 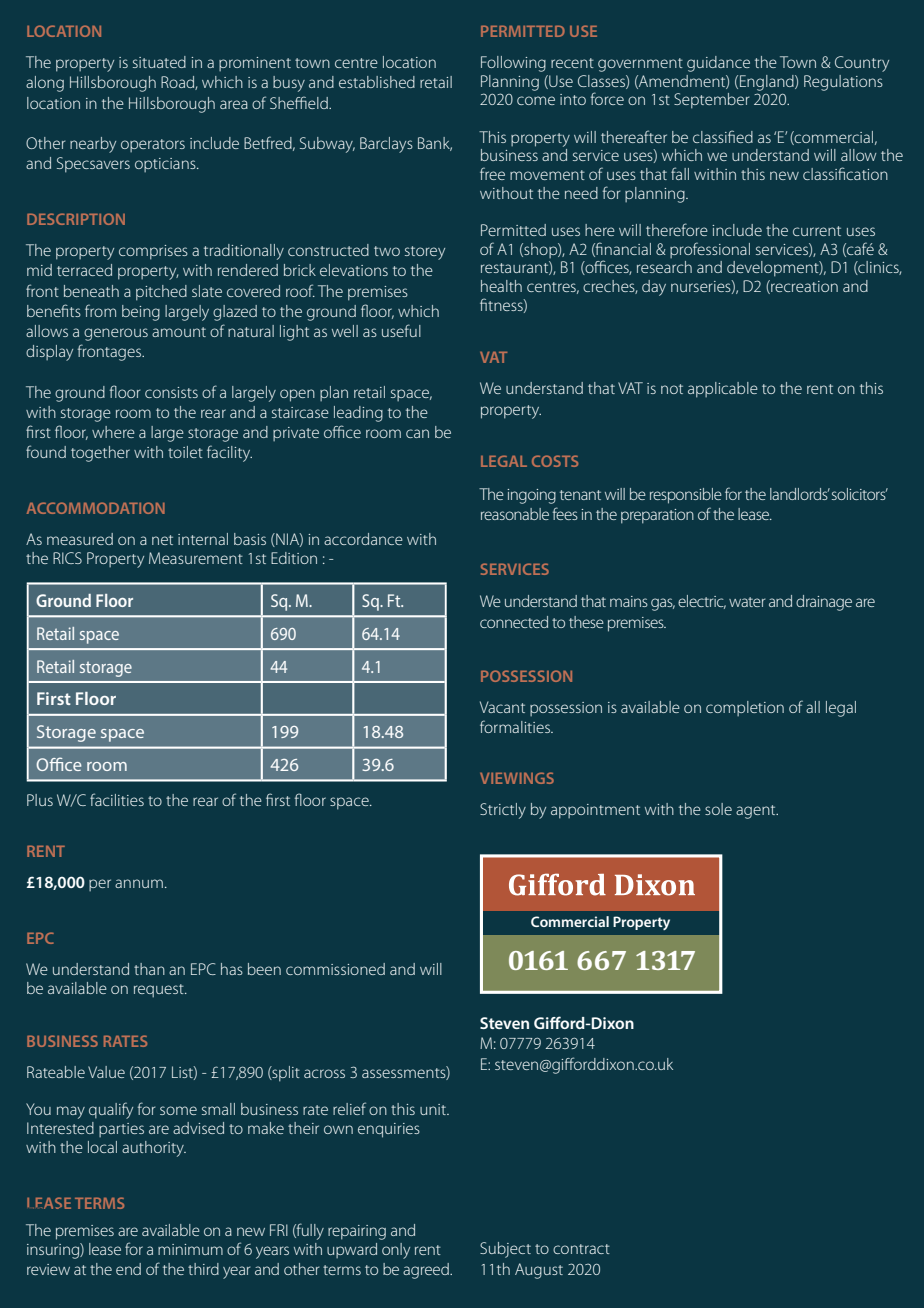 I want to click on situated, so click(x=159, y=62).
